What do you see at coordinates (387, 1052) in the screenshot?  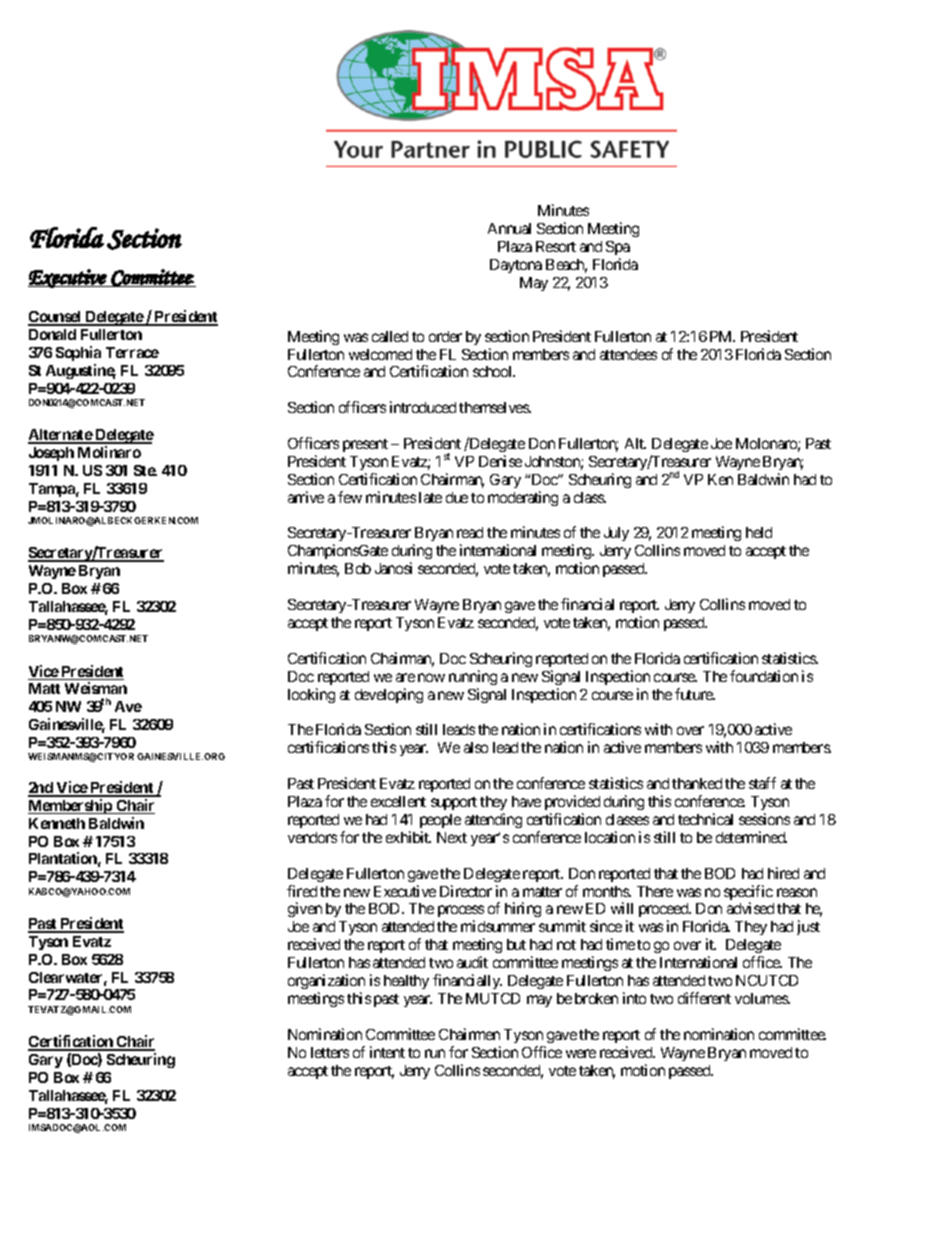 I see `intent` at bounding box center [387, 1052].
